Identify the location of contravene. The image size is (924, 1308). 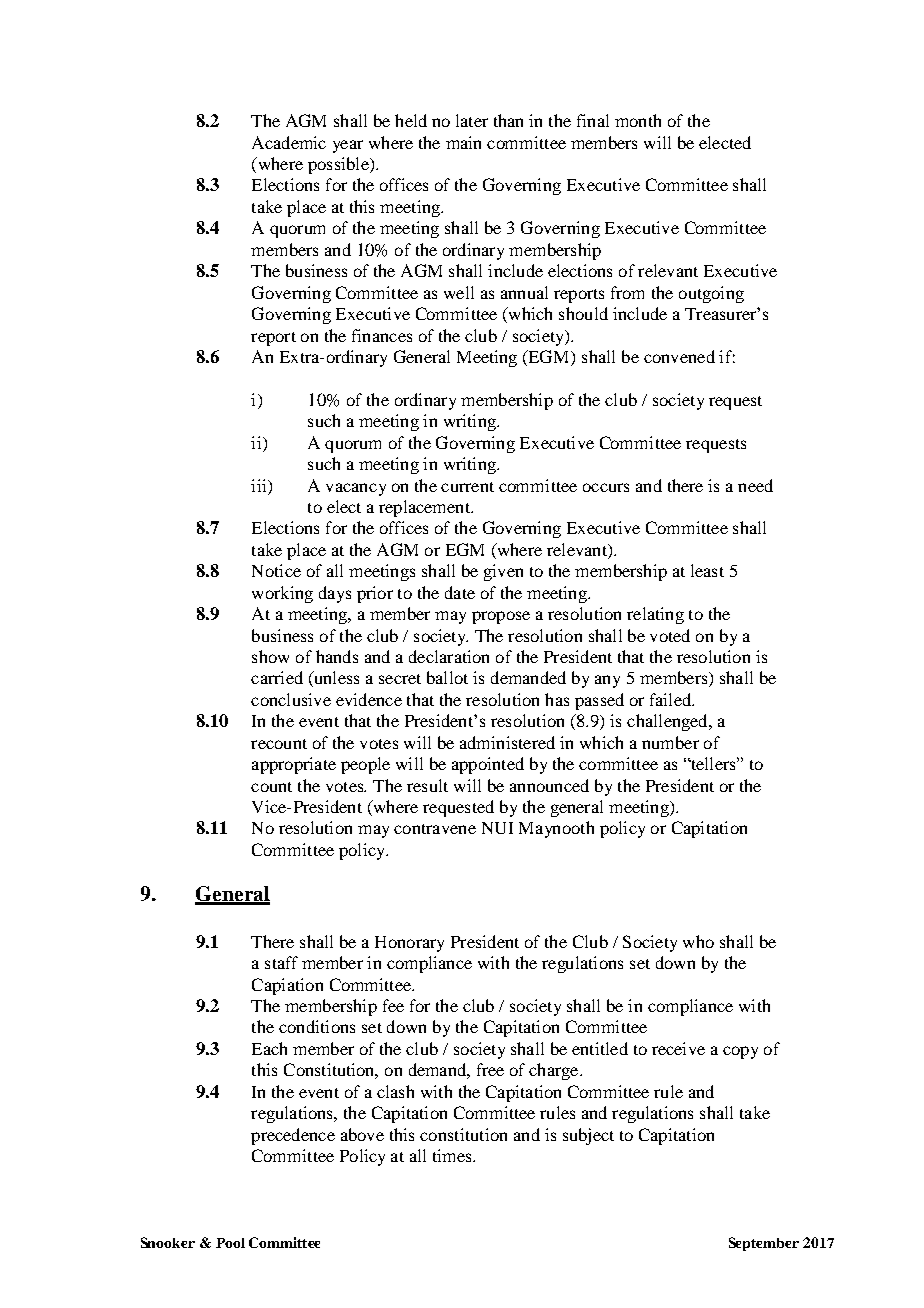
(435, 829).
